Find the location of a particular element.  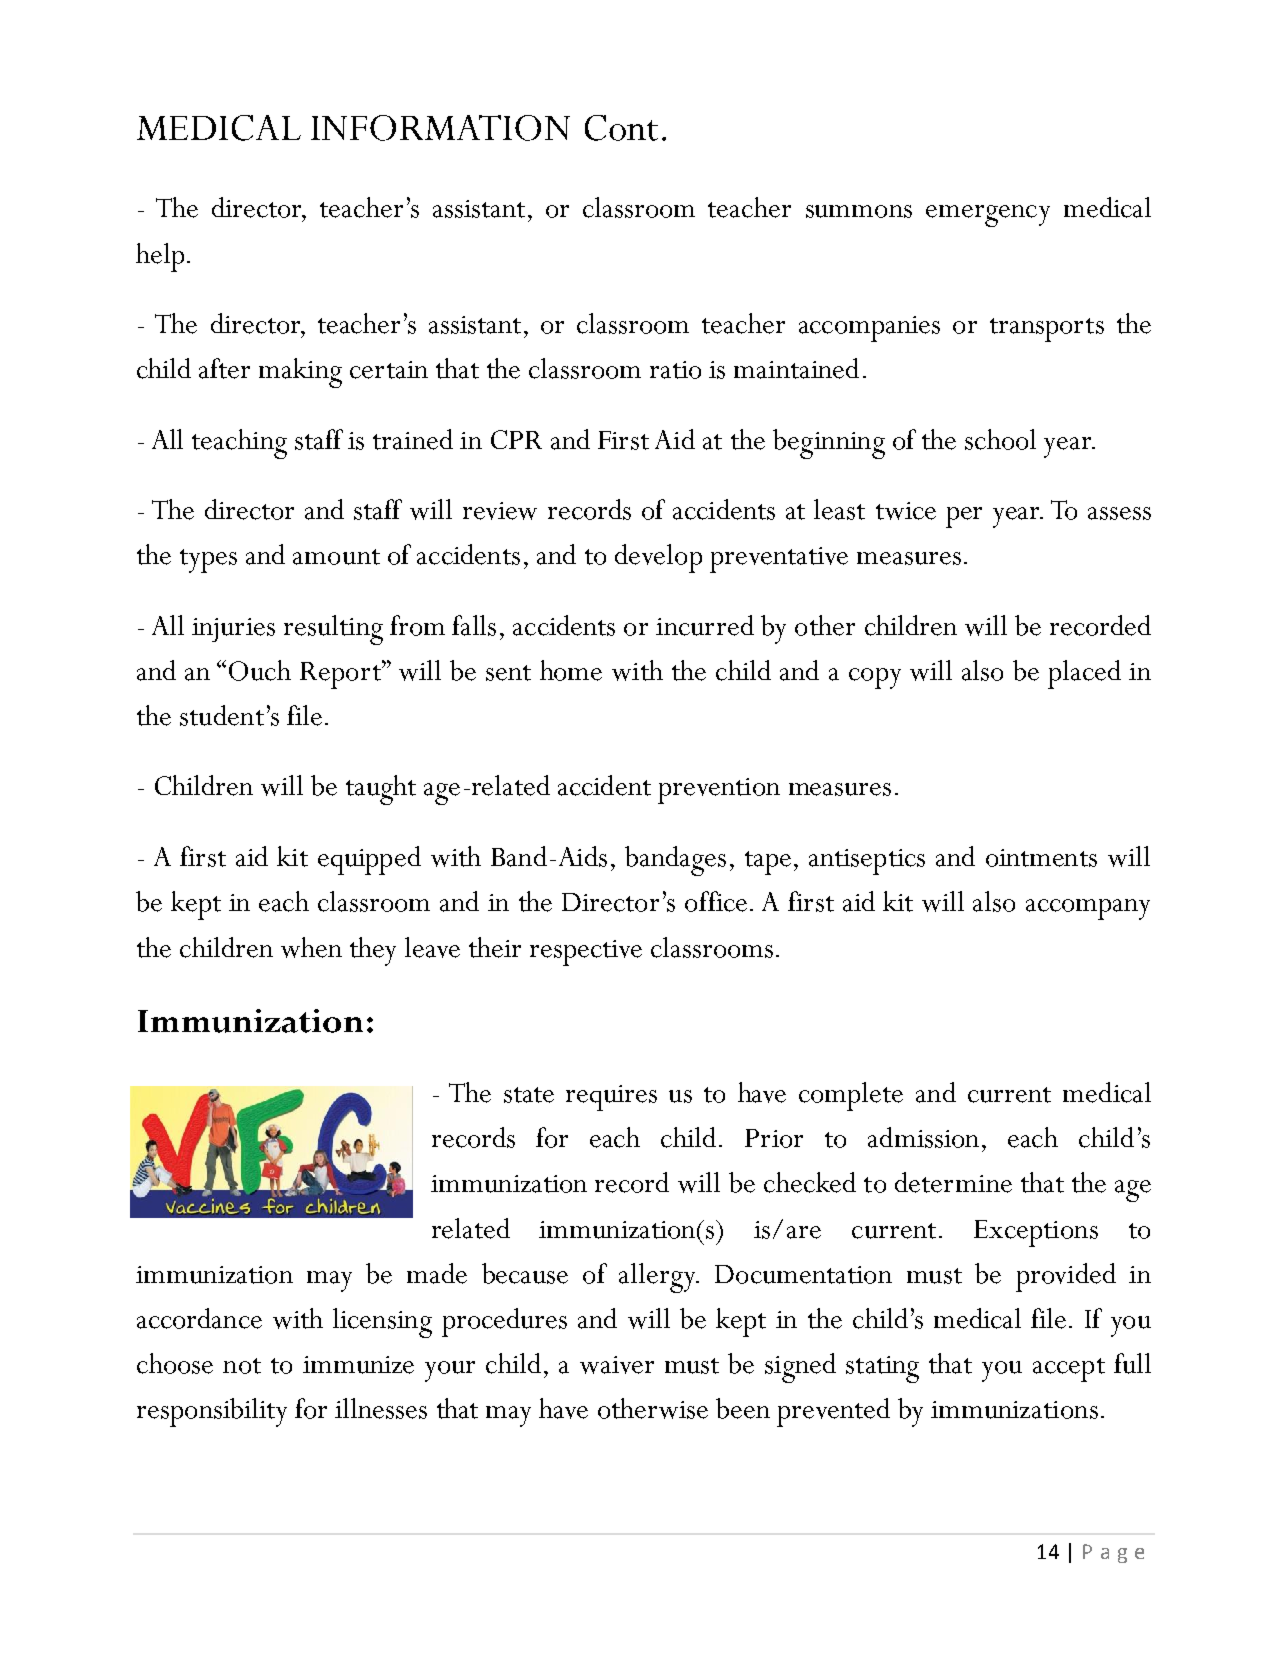

taught is located at coordinates (381, 790).
